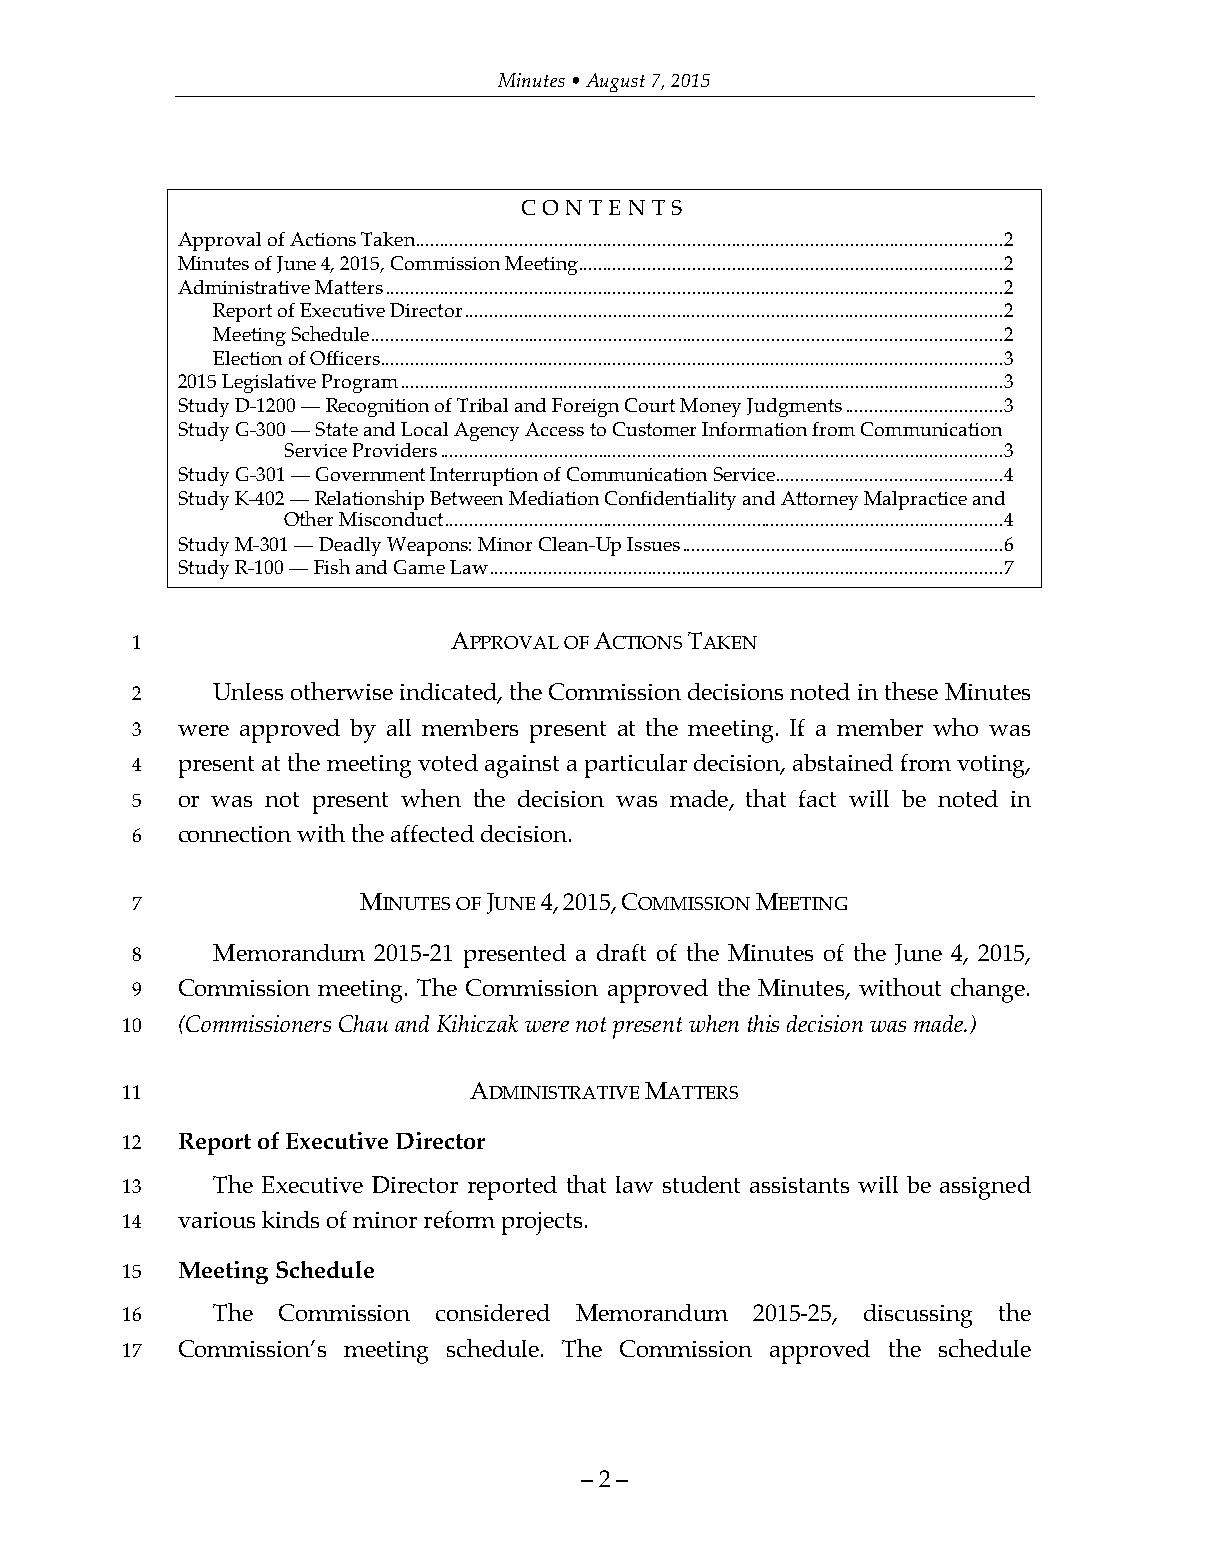 This screenshot has height=1565, width=1209. What do you see at coordinates (602, 207) in the screenshot?
I see `CONTENTS` at bounding box center [602, 207].
